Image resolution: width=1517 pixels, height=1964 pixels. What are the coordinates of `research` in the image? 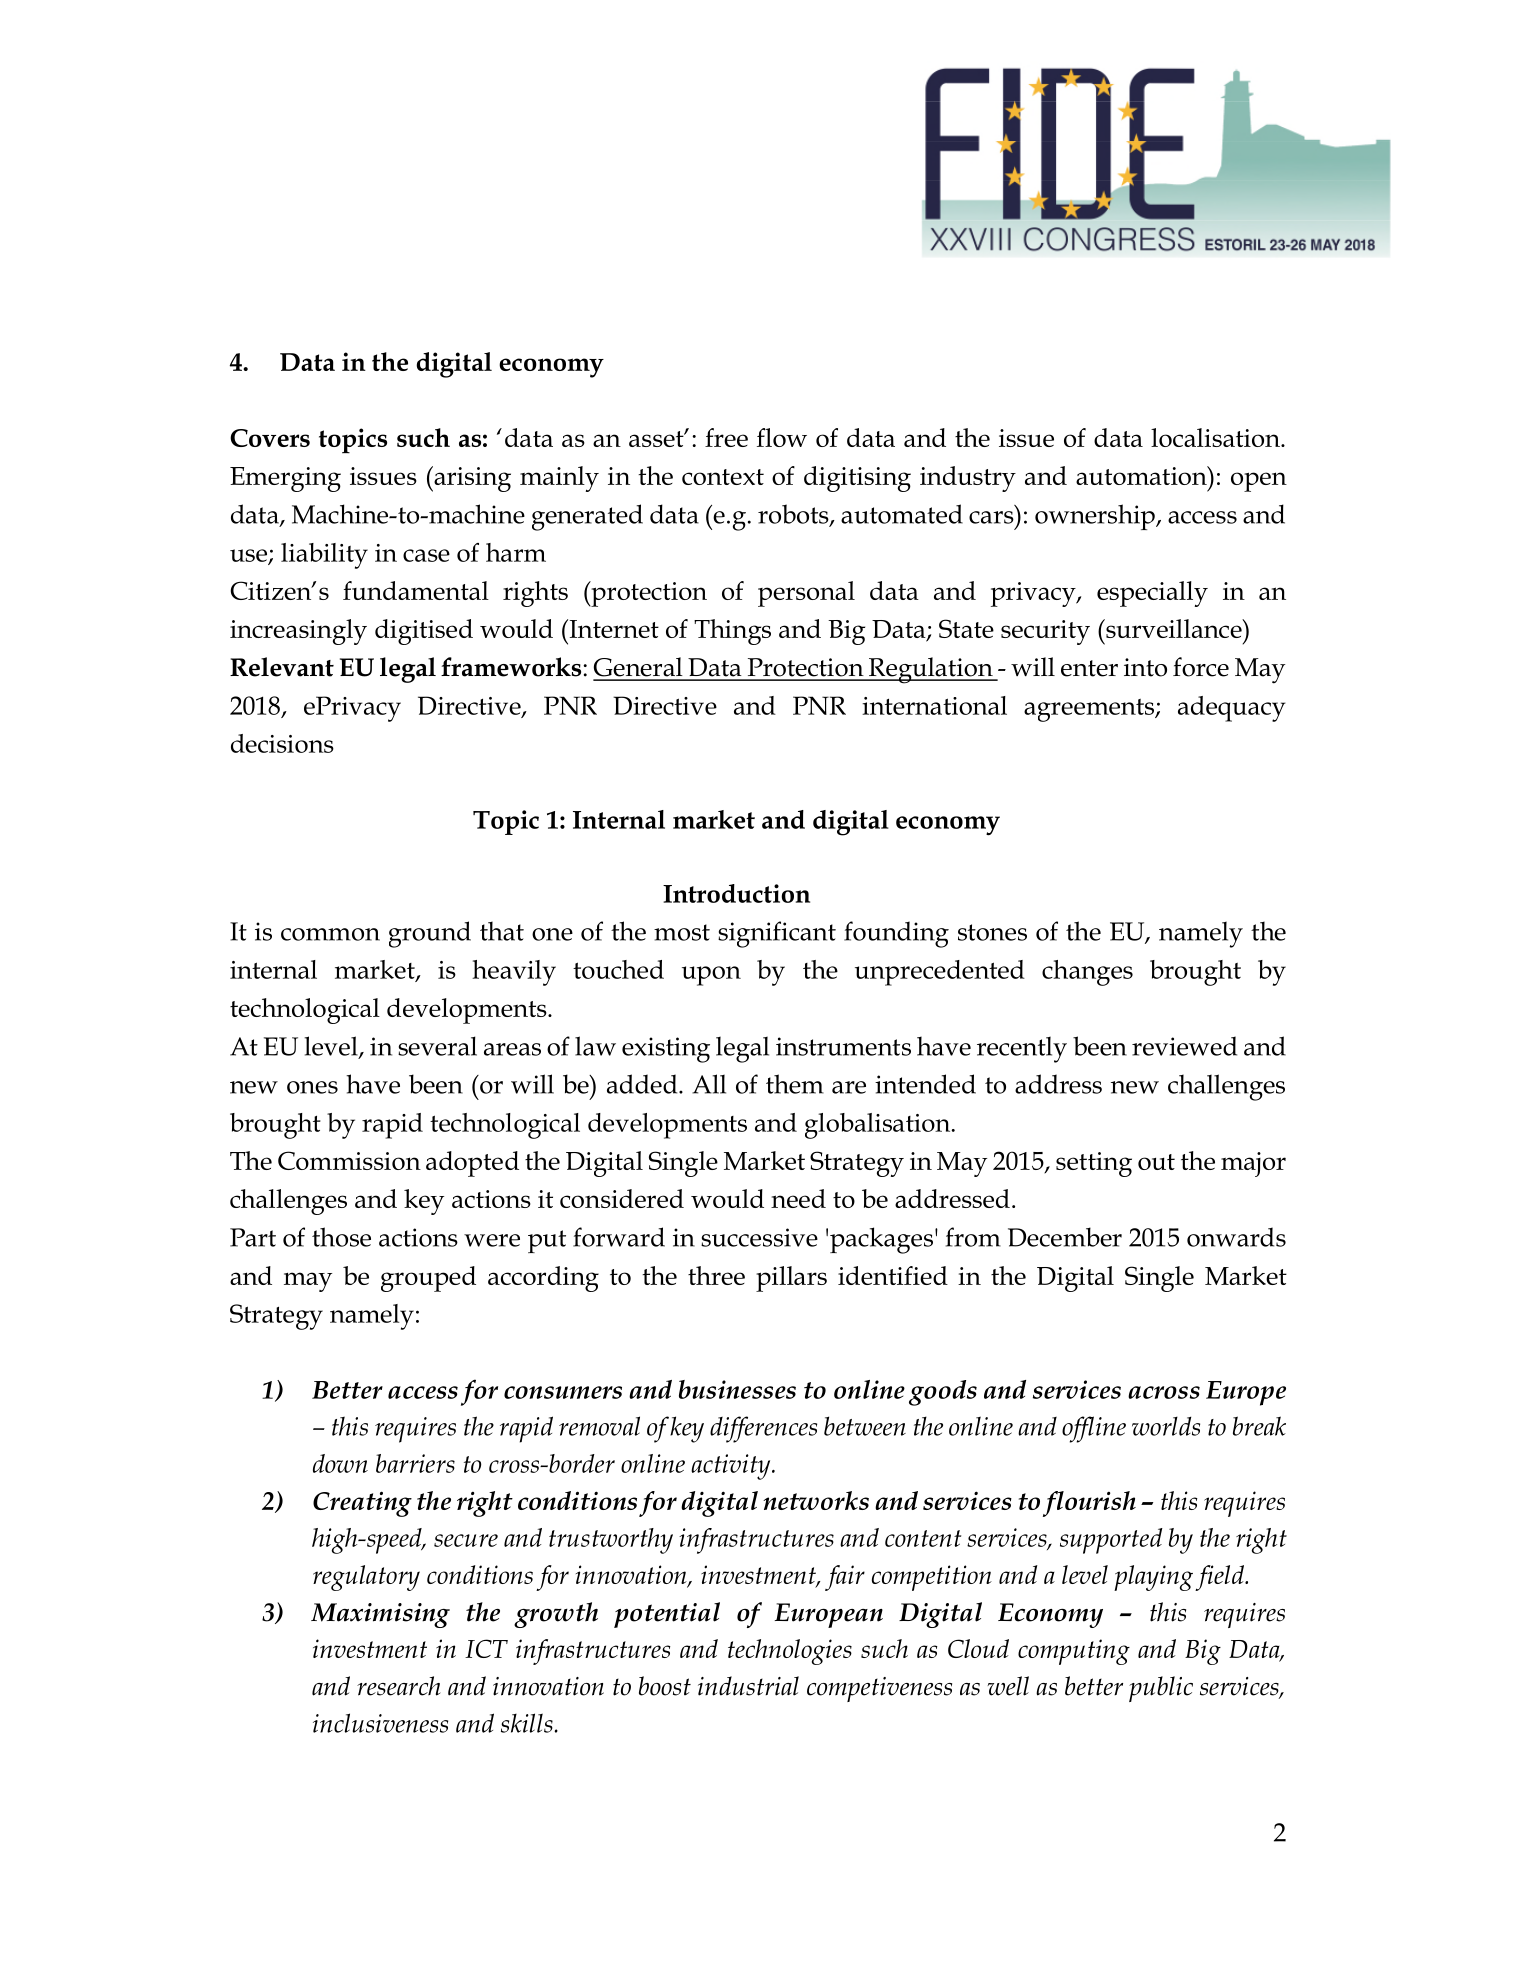 It's located at (399, 1686).
